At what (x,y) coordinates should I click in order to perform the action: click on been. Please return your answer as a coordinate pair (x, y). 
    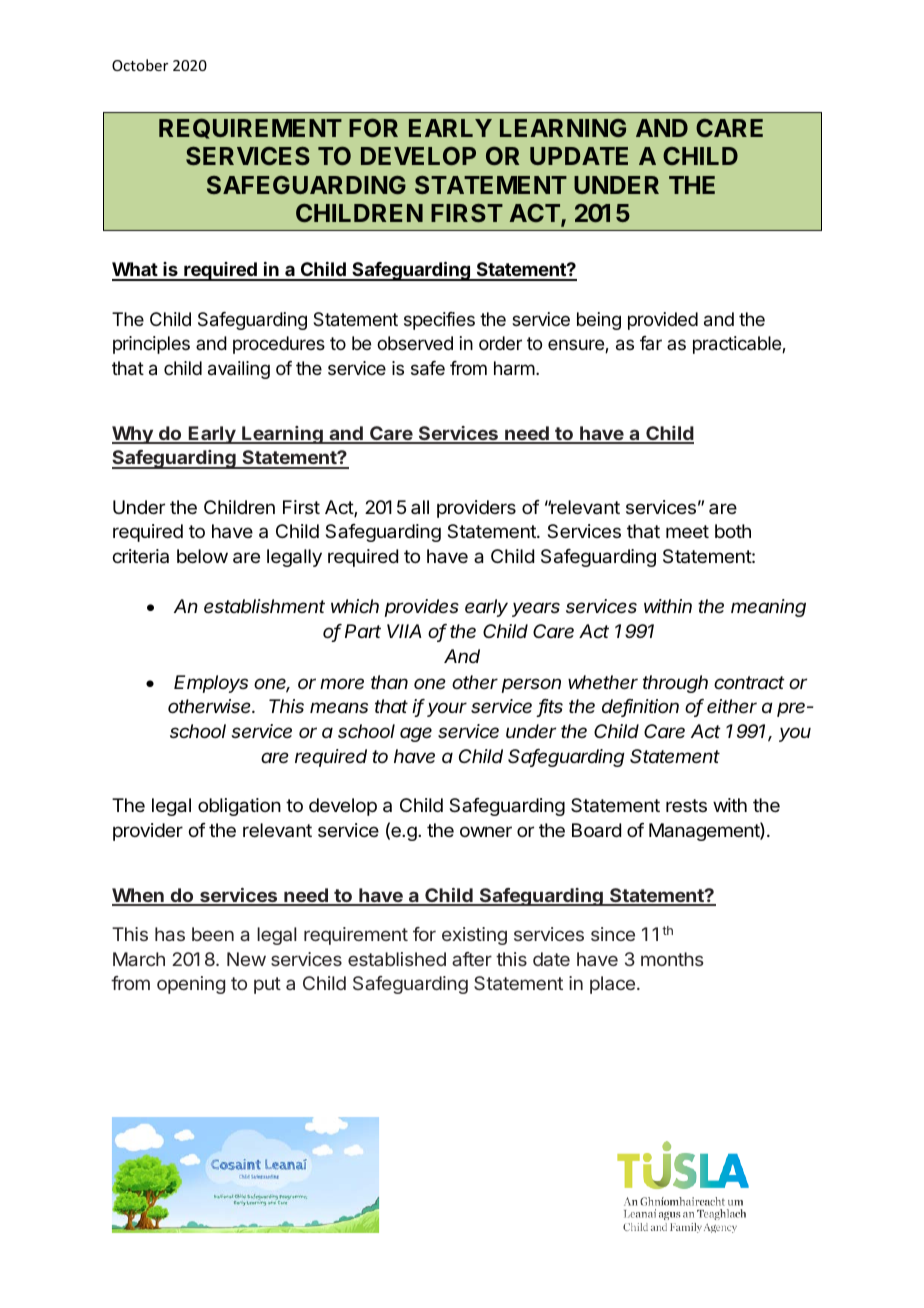
    Looking at the image, I should click on (213, 934).
